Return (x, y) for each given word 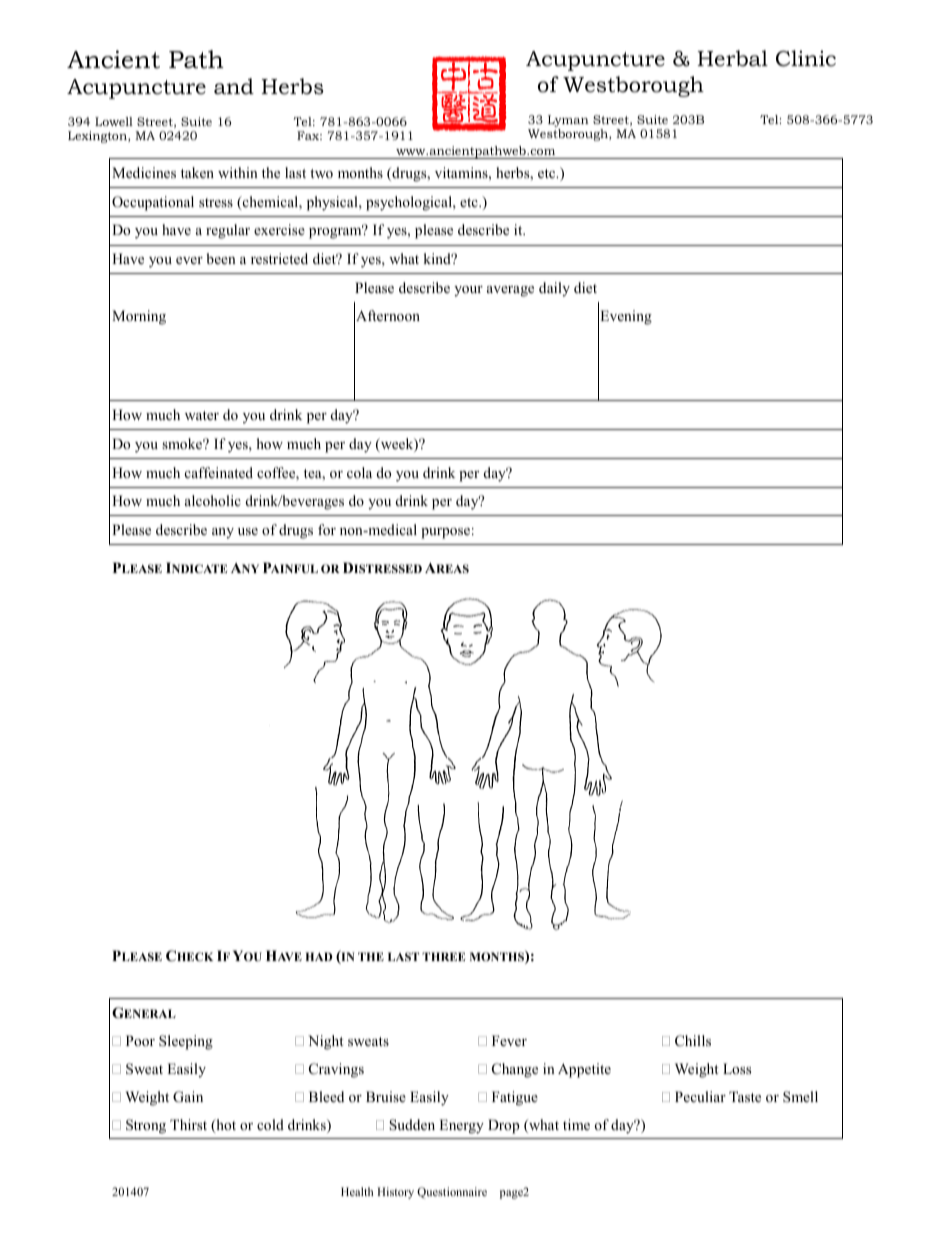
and (234, 86)
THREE (443, 956)
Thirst (188, 1124)
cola (359, 472)
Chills (693, 1041)
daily (554, 289)
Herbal (732, 58)
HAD (318, 956)
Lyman (568, 121)
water (202, 415)
